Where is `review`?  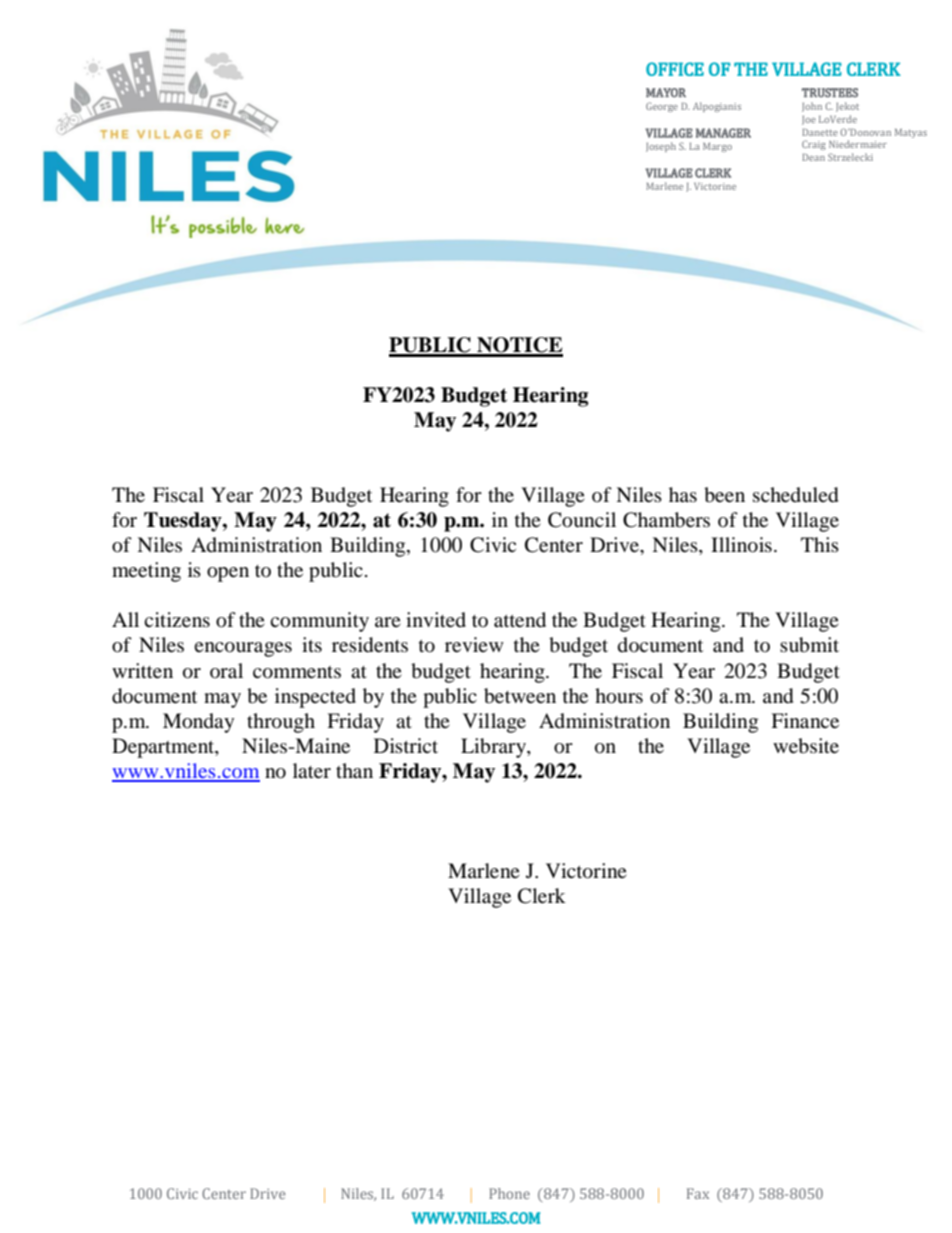 review is located at coordinates (474, 645).
